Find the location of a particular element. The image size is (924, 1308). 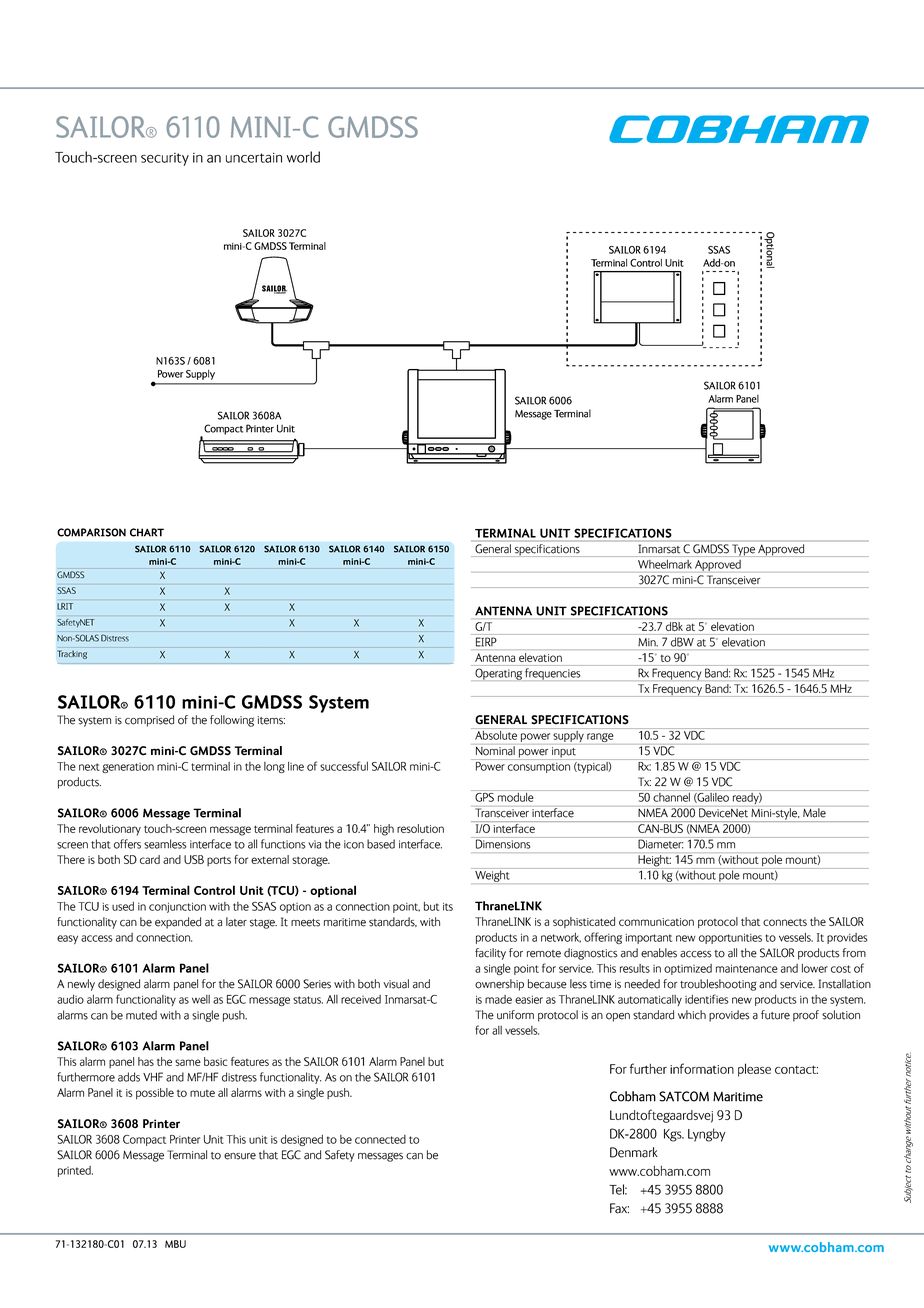

Type is located at coordinates (744, 550).
